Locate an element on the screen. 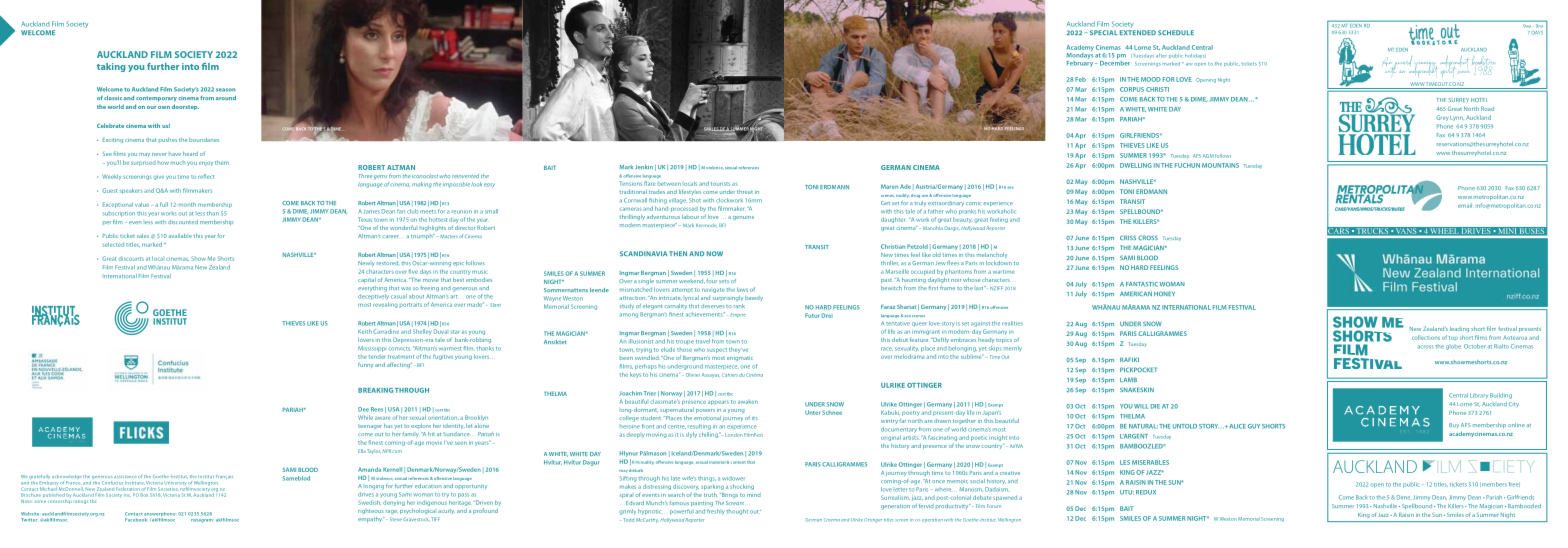 The image size is (1568, 548). sets is located at coordinates (724, 281).
